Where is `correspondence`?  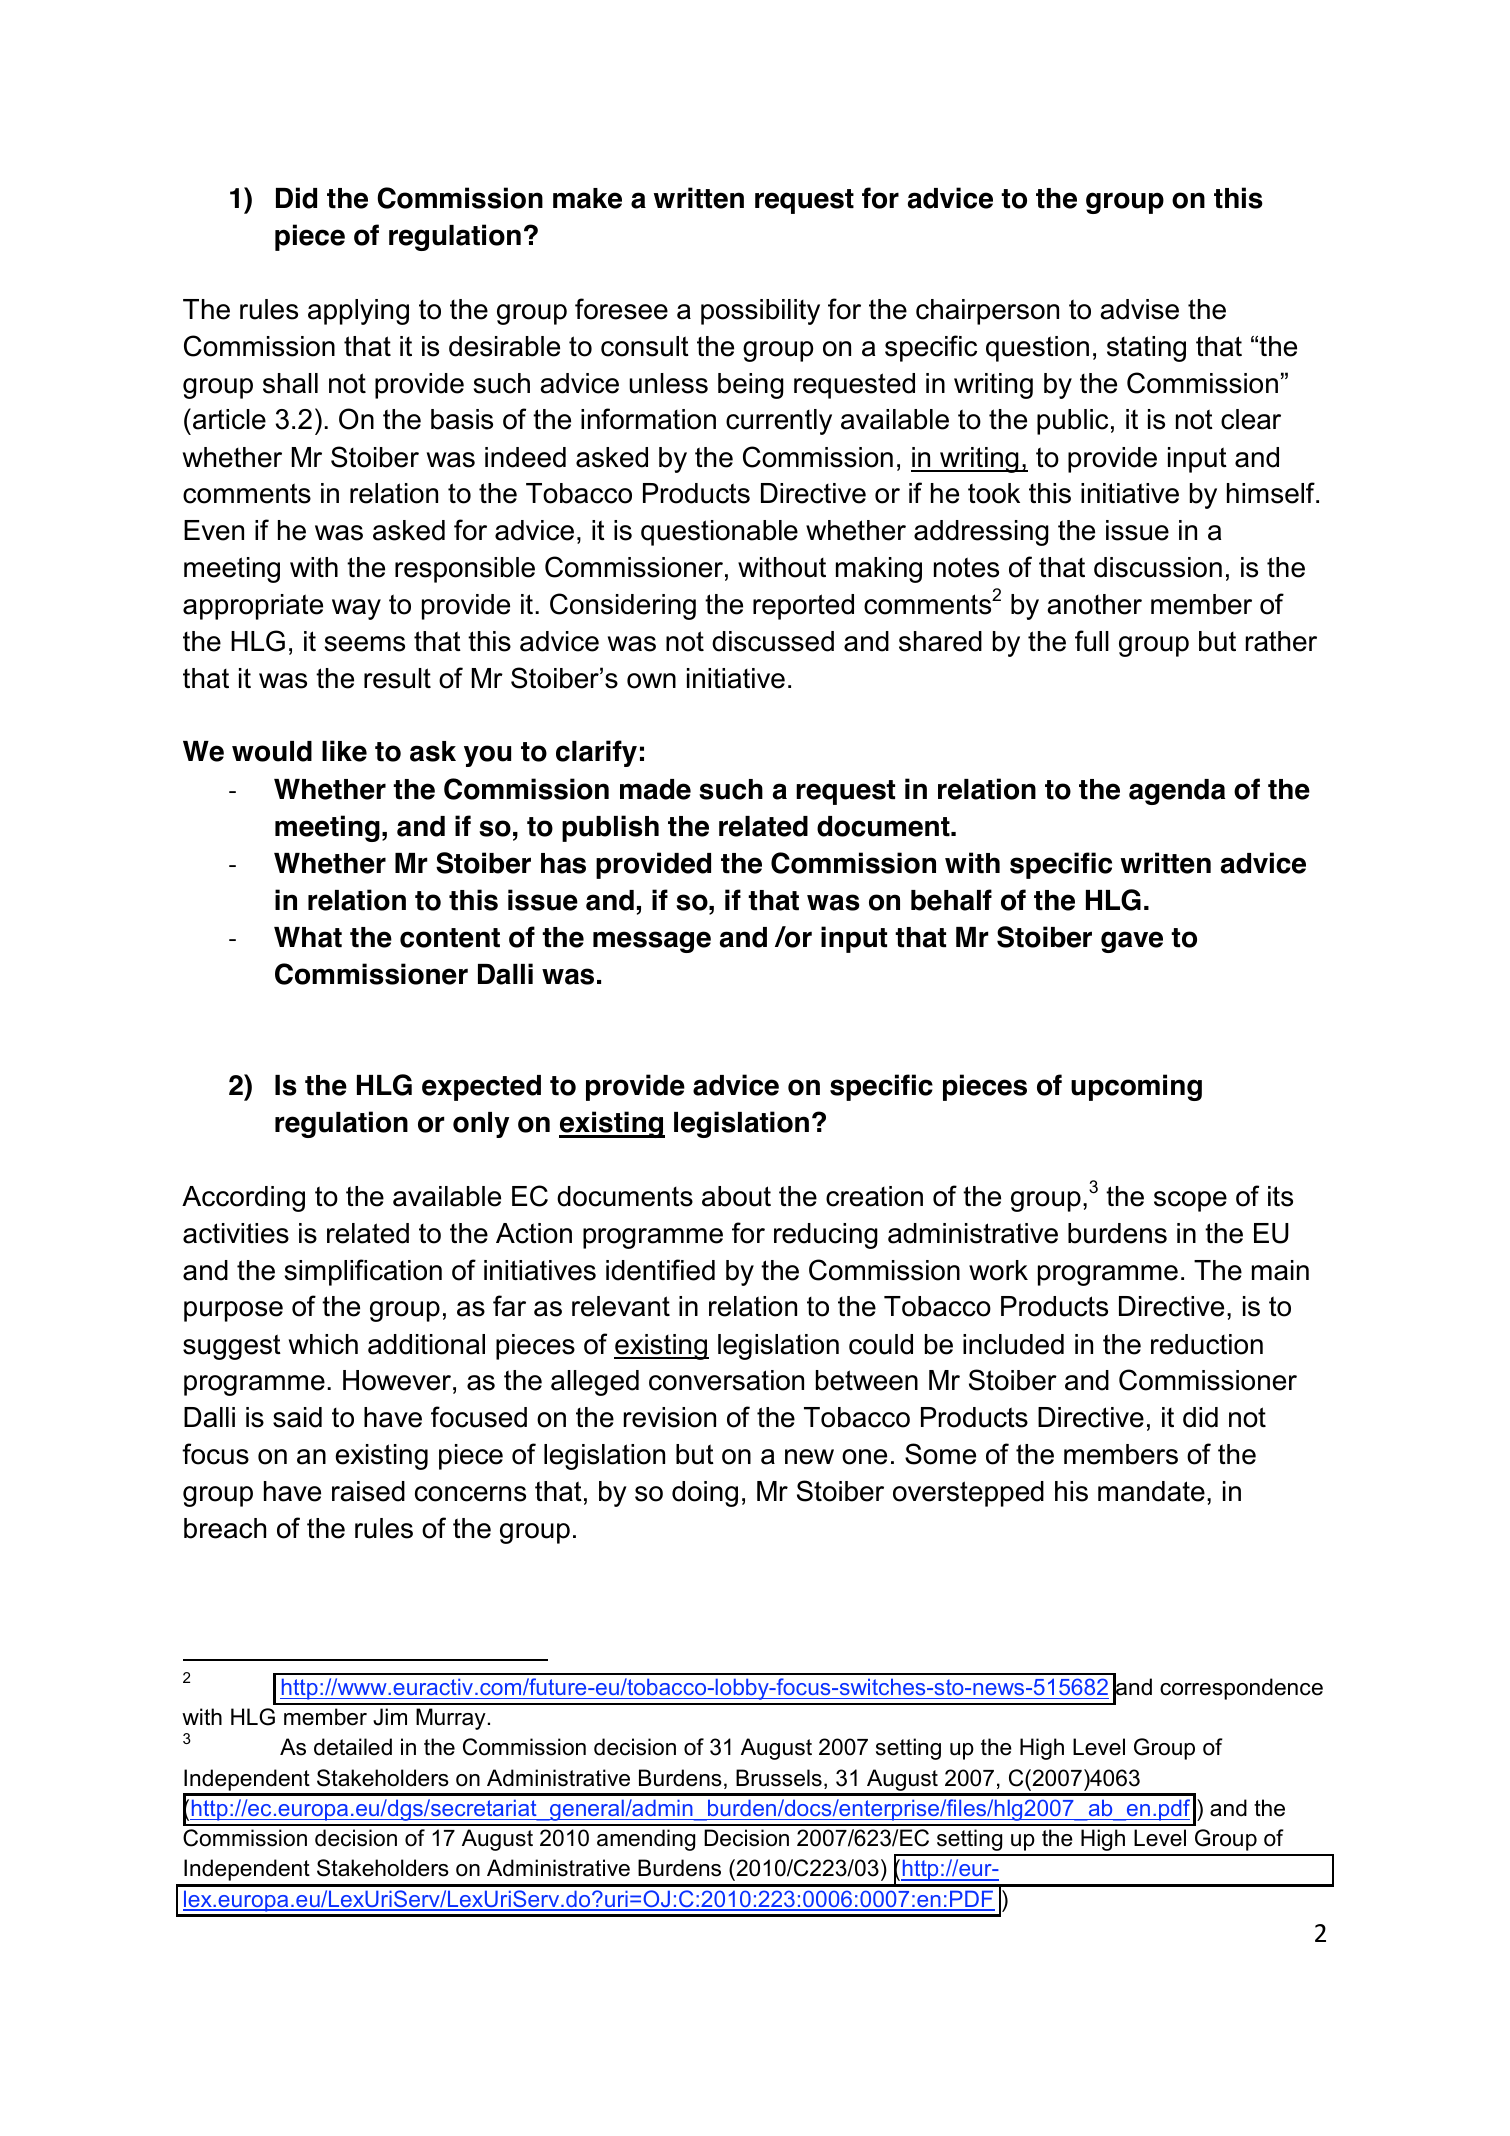 correspondence is located at coordinates (1241, 1689).
